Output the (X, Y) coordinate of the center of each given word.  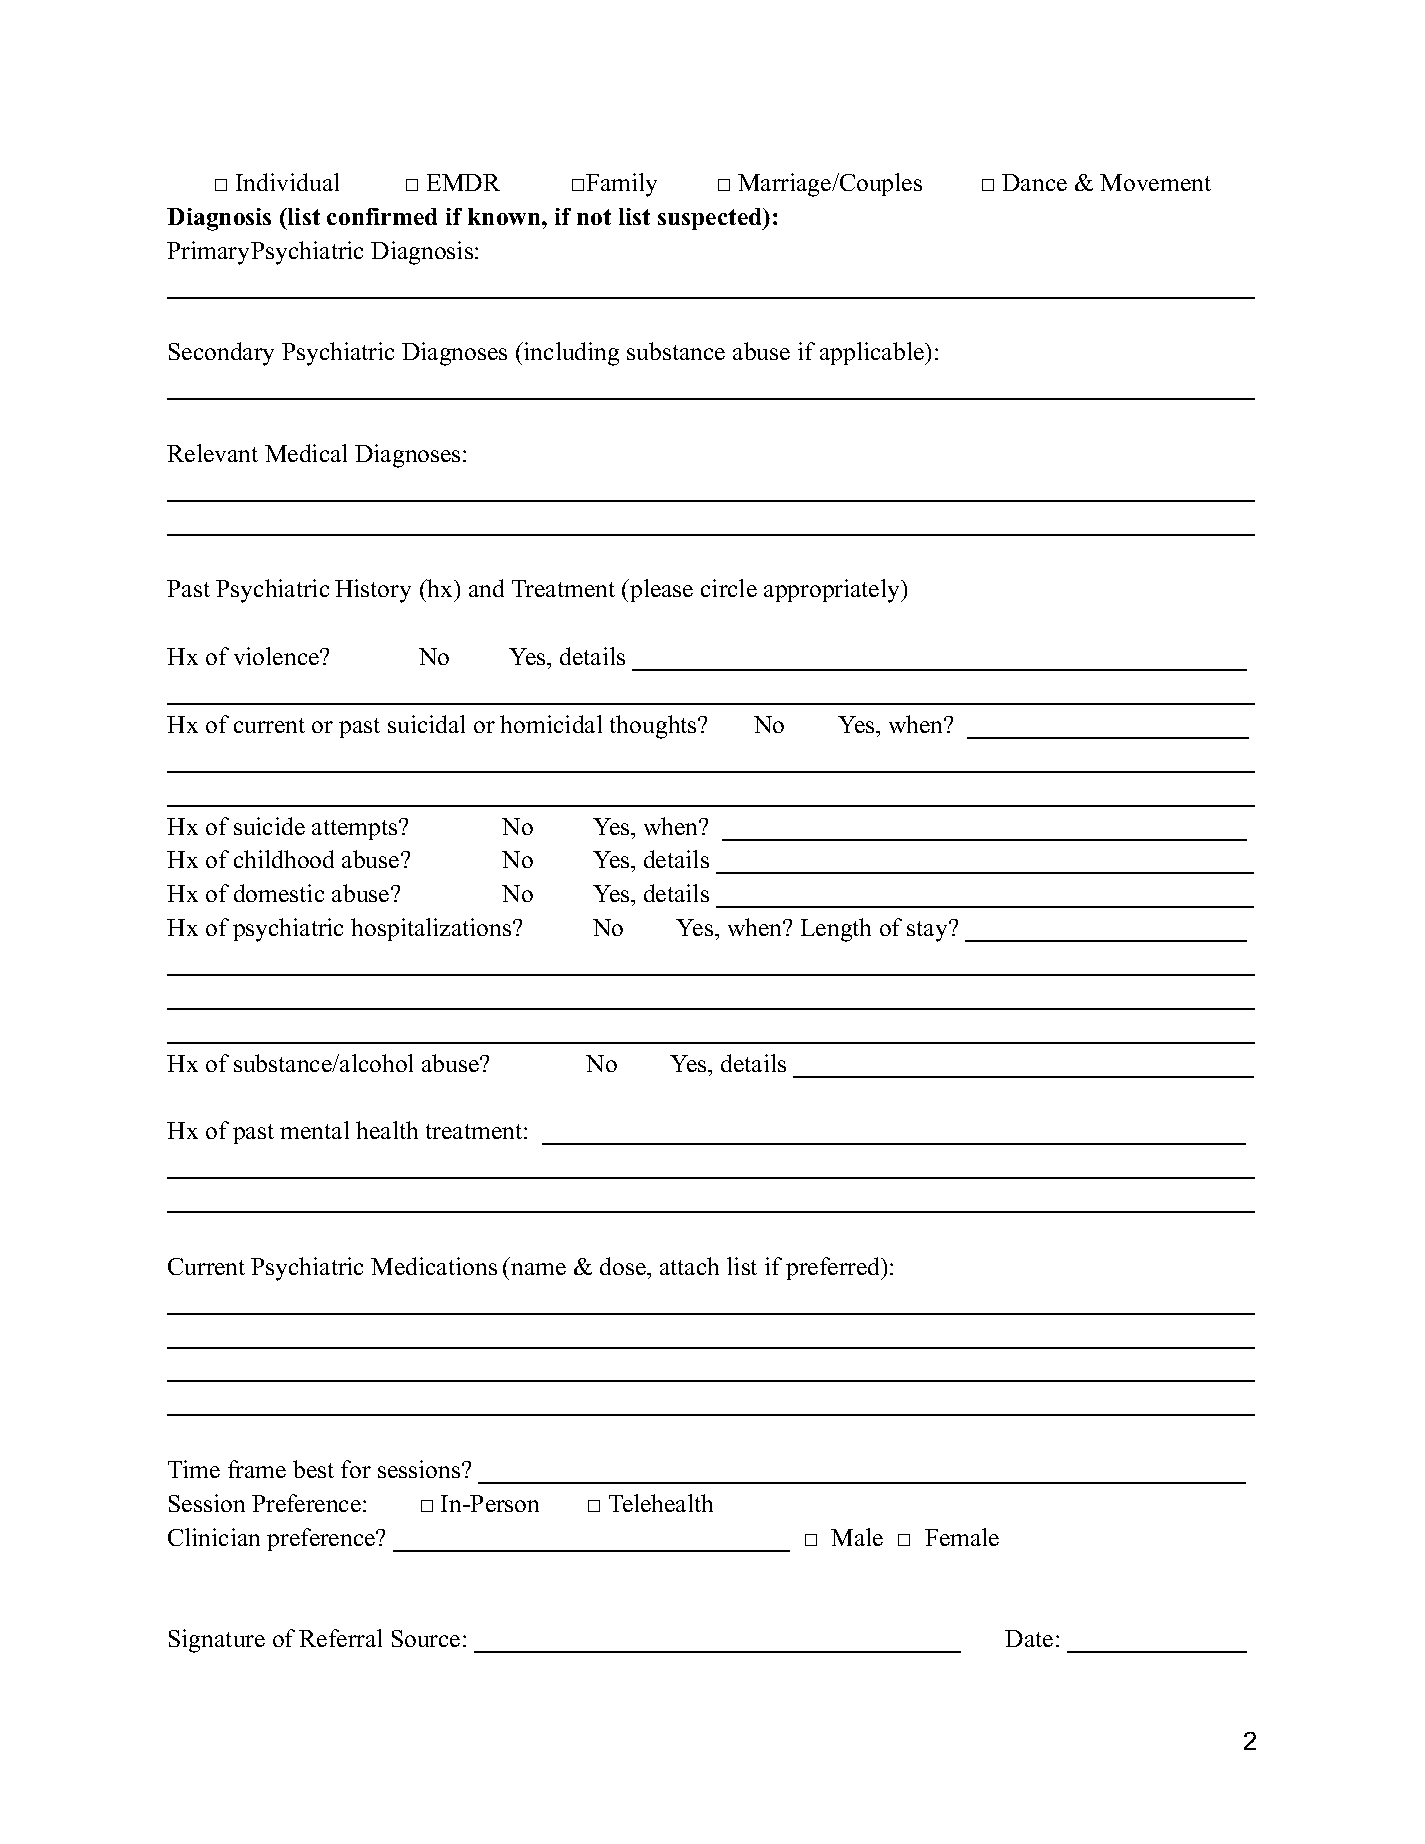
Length (836, 930)
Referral (340, 1638)
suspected (711, 219)
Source (426, 1638)
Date (1029, 1638)
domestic (279, 893)
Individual (287, 182)
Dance (1034, 182)
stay (928, 931)
